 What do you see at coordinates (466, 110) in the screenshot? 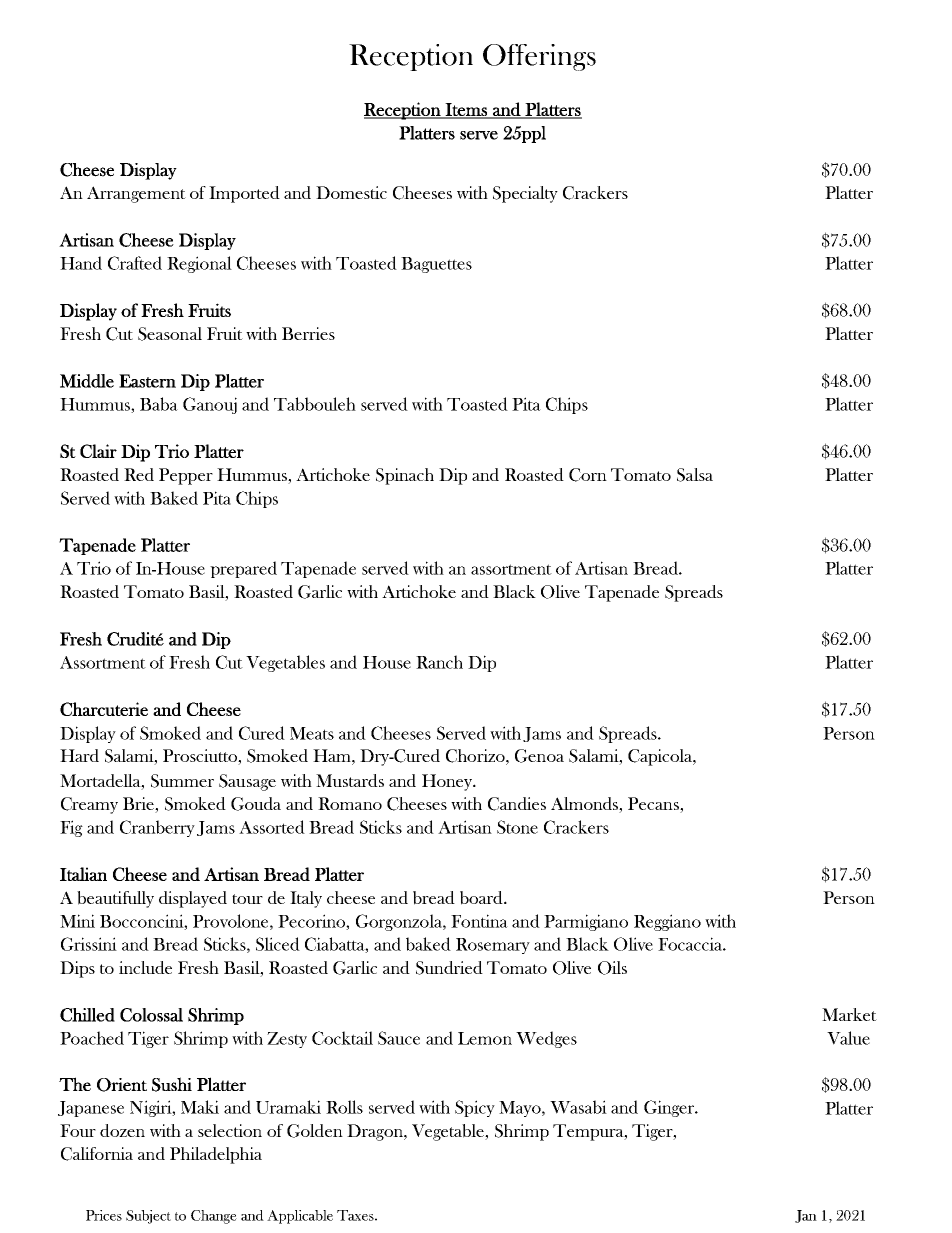
I see `Items` at bounding box center [466, 110].
